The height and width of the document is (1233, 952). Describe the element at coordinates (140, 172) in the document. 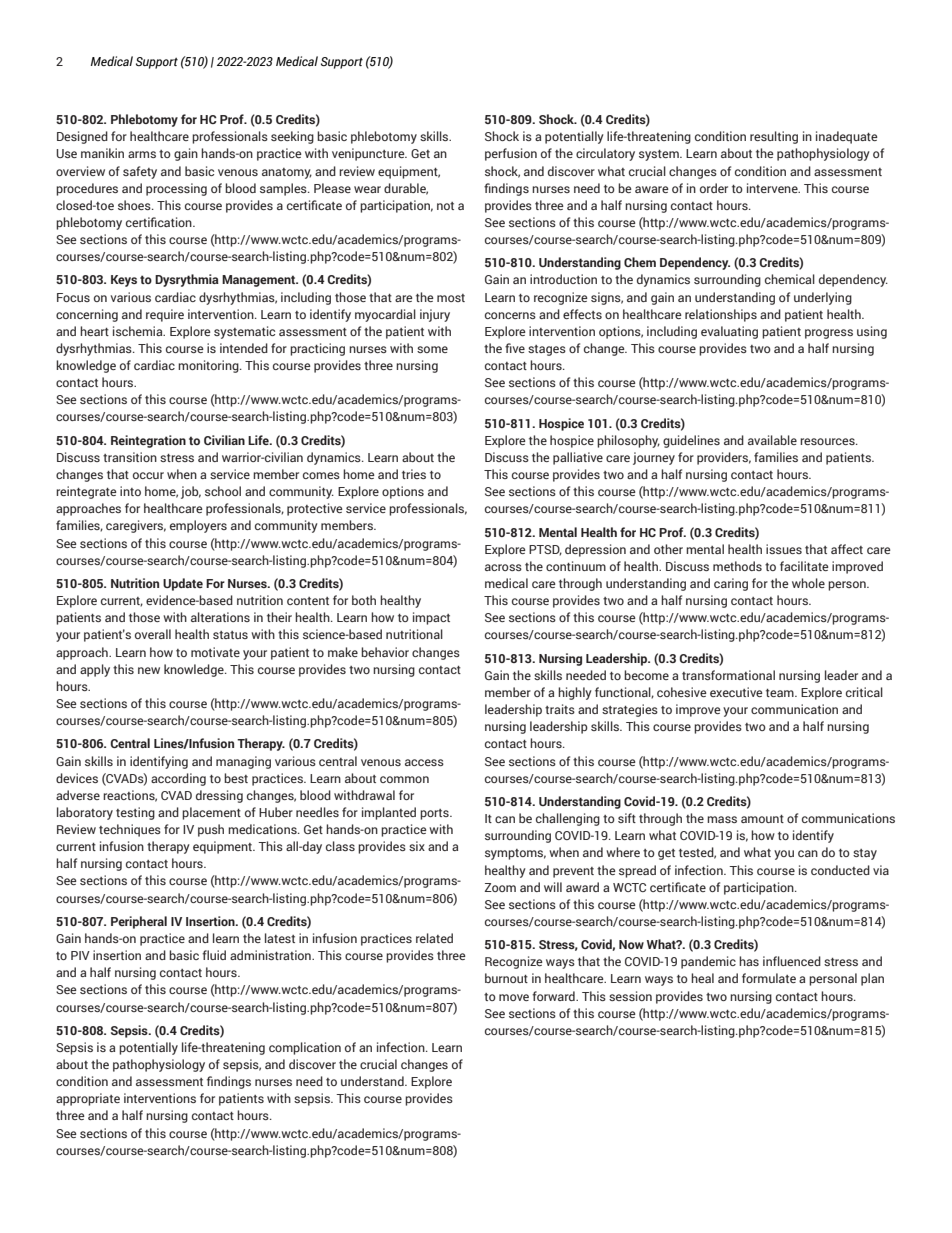

I see `safety` at that location.
